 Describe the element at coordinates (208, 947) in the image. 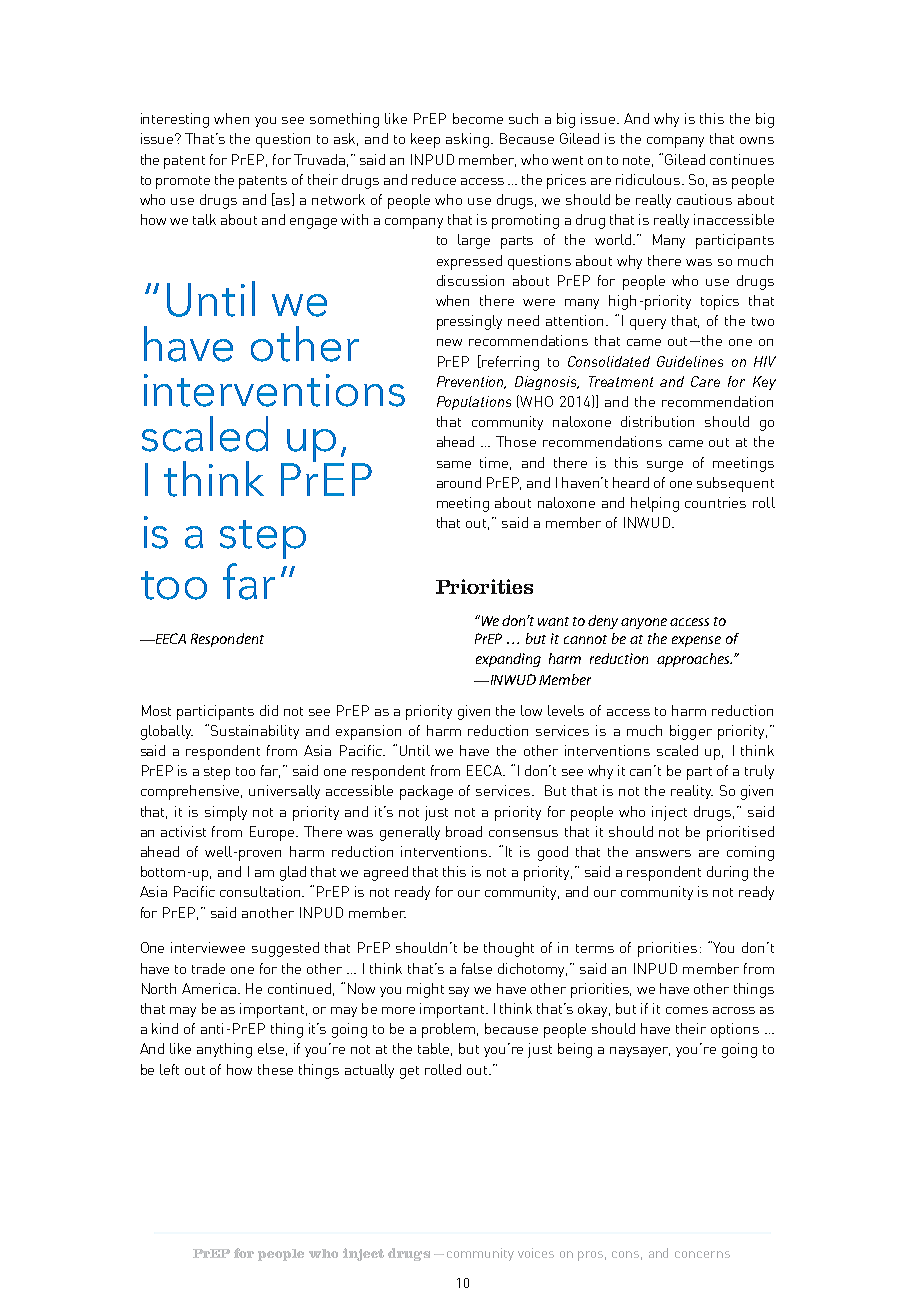

I see `interviewee` at that location.
